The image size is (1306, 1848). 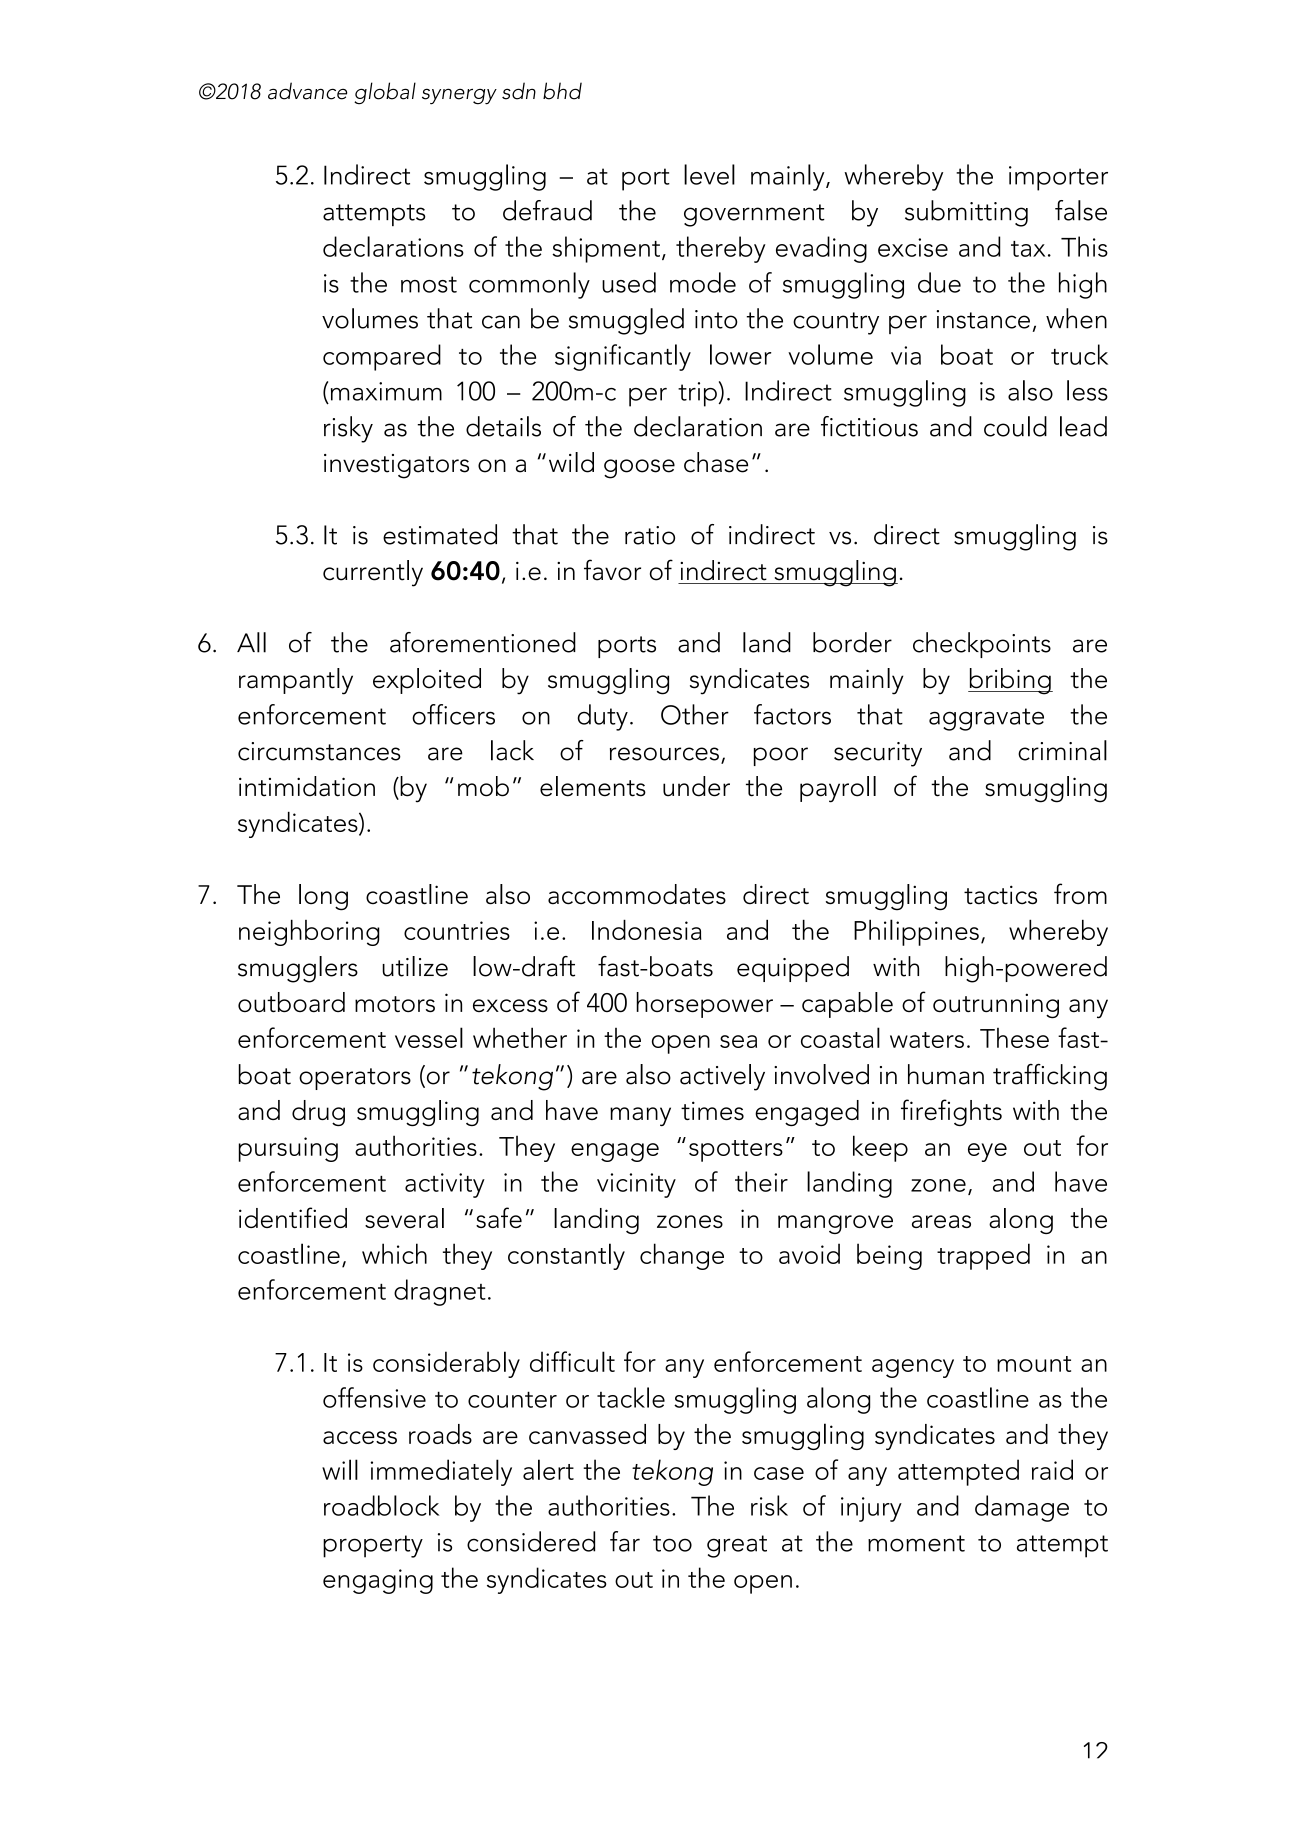 What do you see at coordinates (373, 573) in the document?
I see `currently` at bounding box center [373, 573].
